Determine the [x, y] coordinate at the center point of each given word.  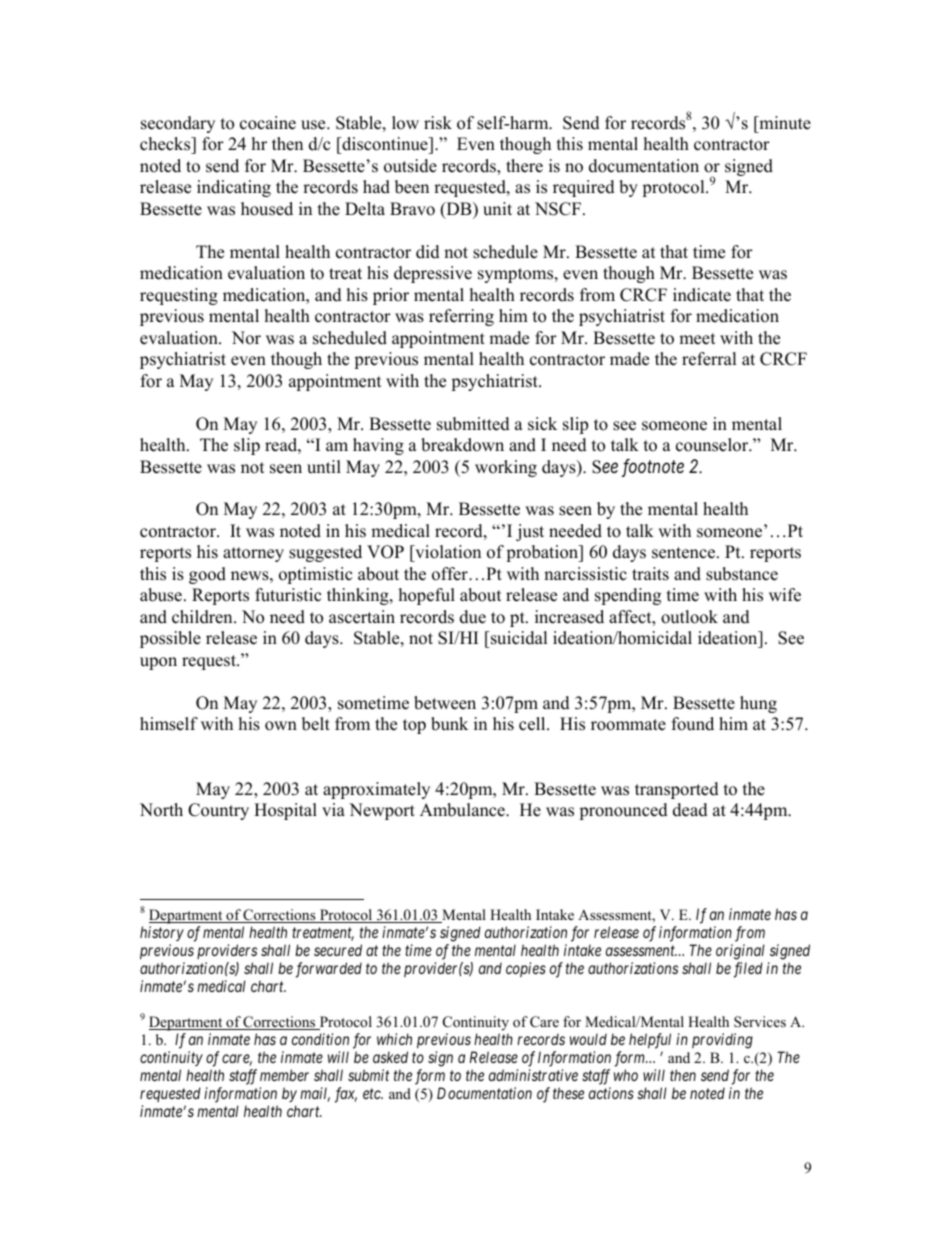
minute [784, 123]
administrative [533, 1075]
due [473, 617]
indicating [234, 188]
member [284, 1075]
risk [438, 123]
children [203, 617]
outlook [689, 617]
